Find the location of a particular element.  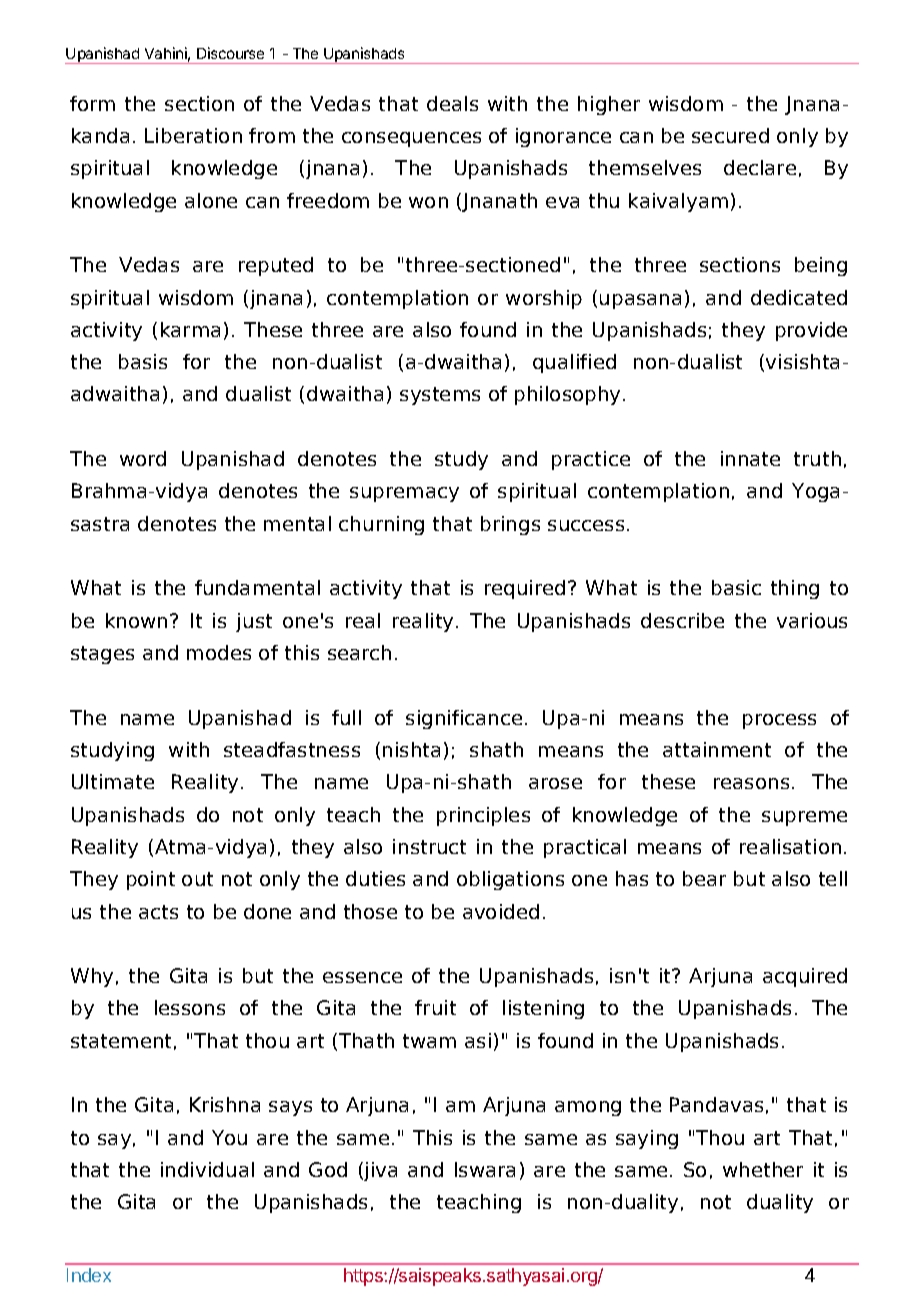

instruct is located at coordinates (429, 846).
